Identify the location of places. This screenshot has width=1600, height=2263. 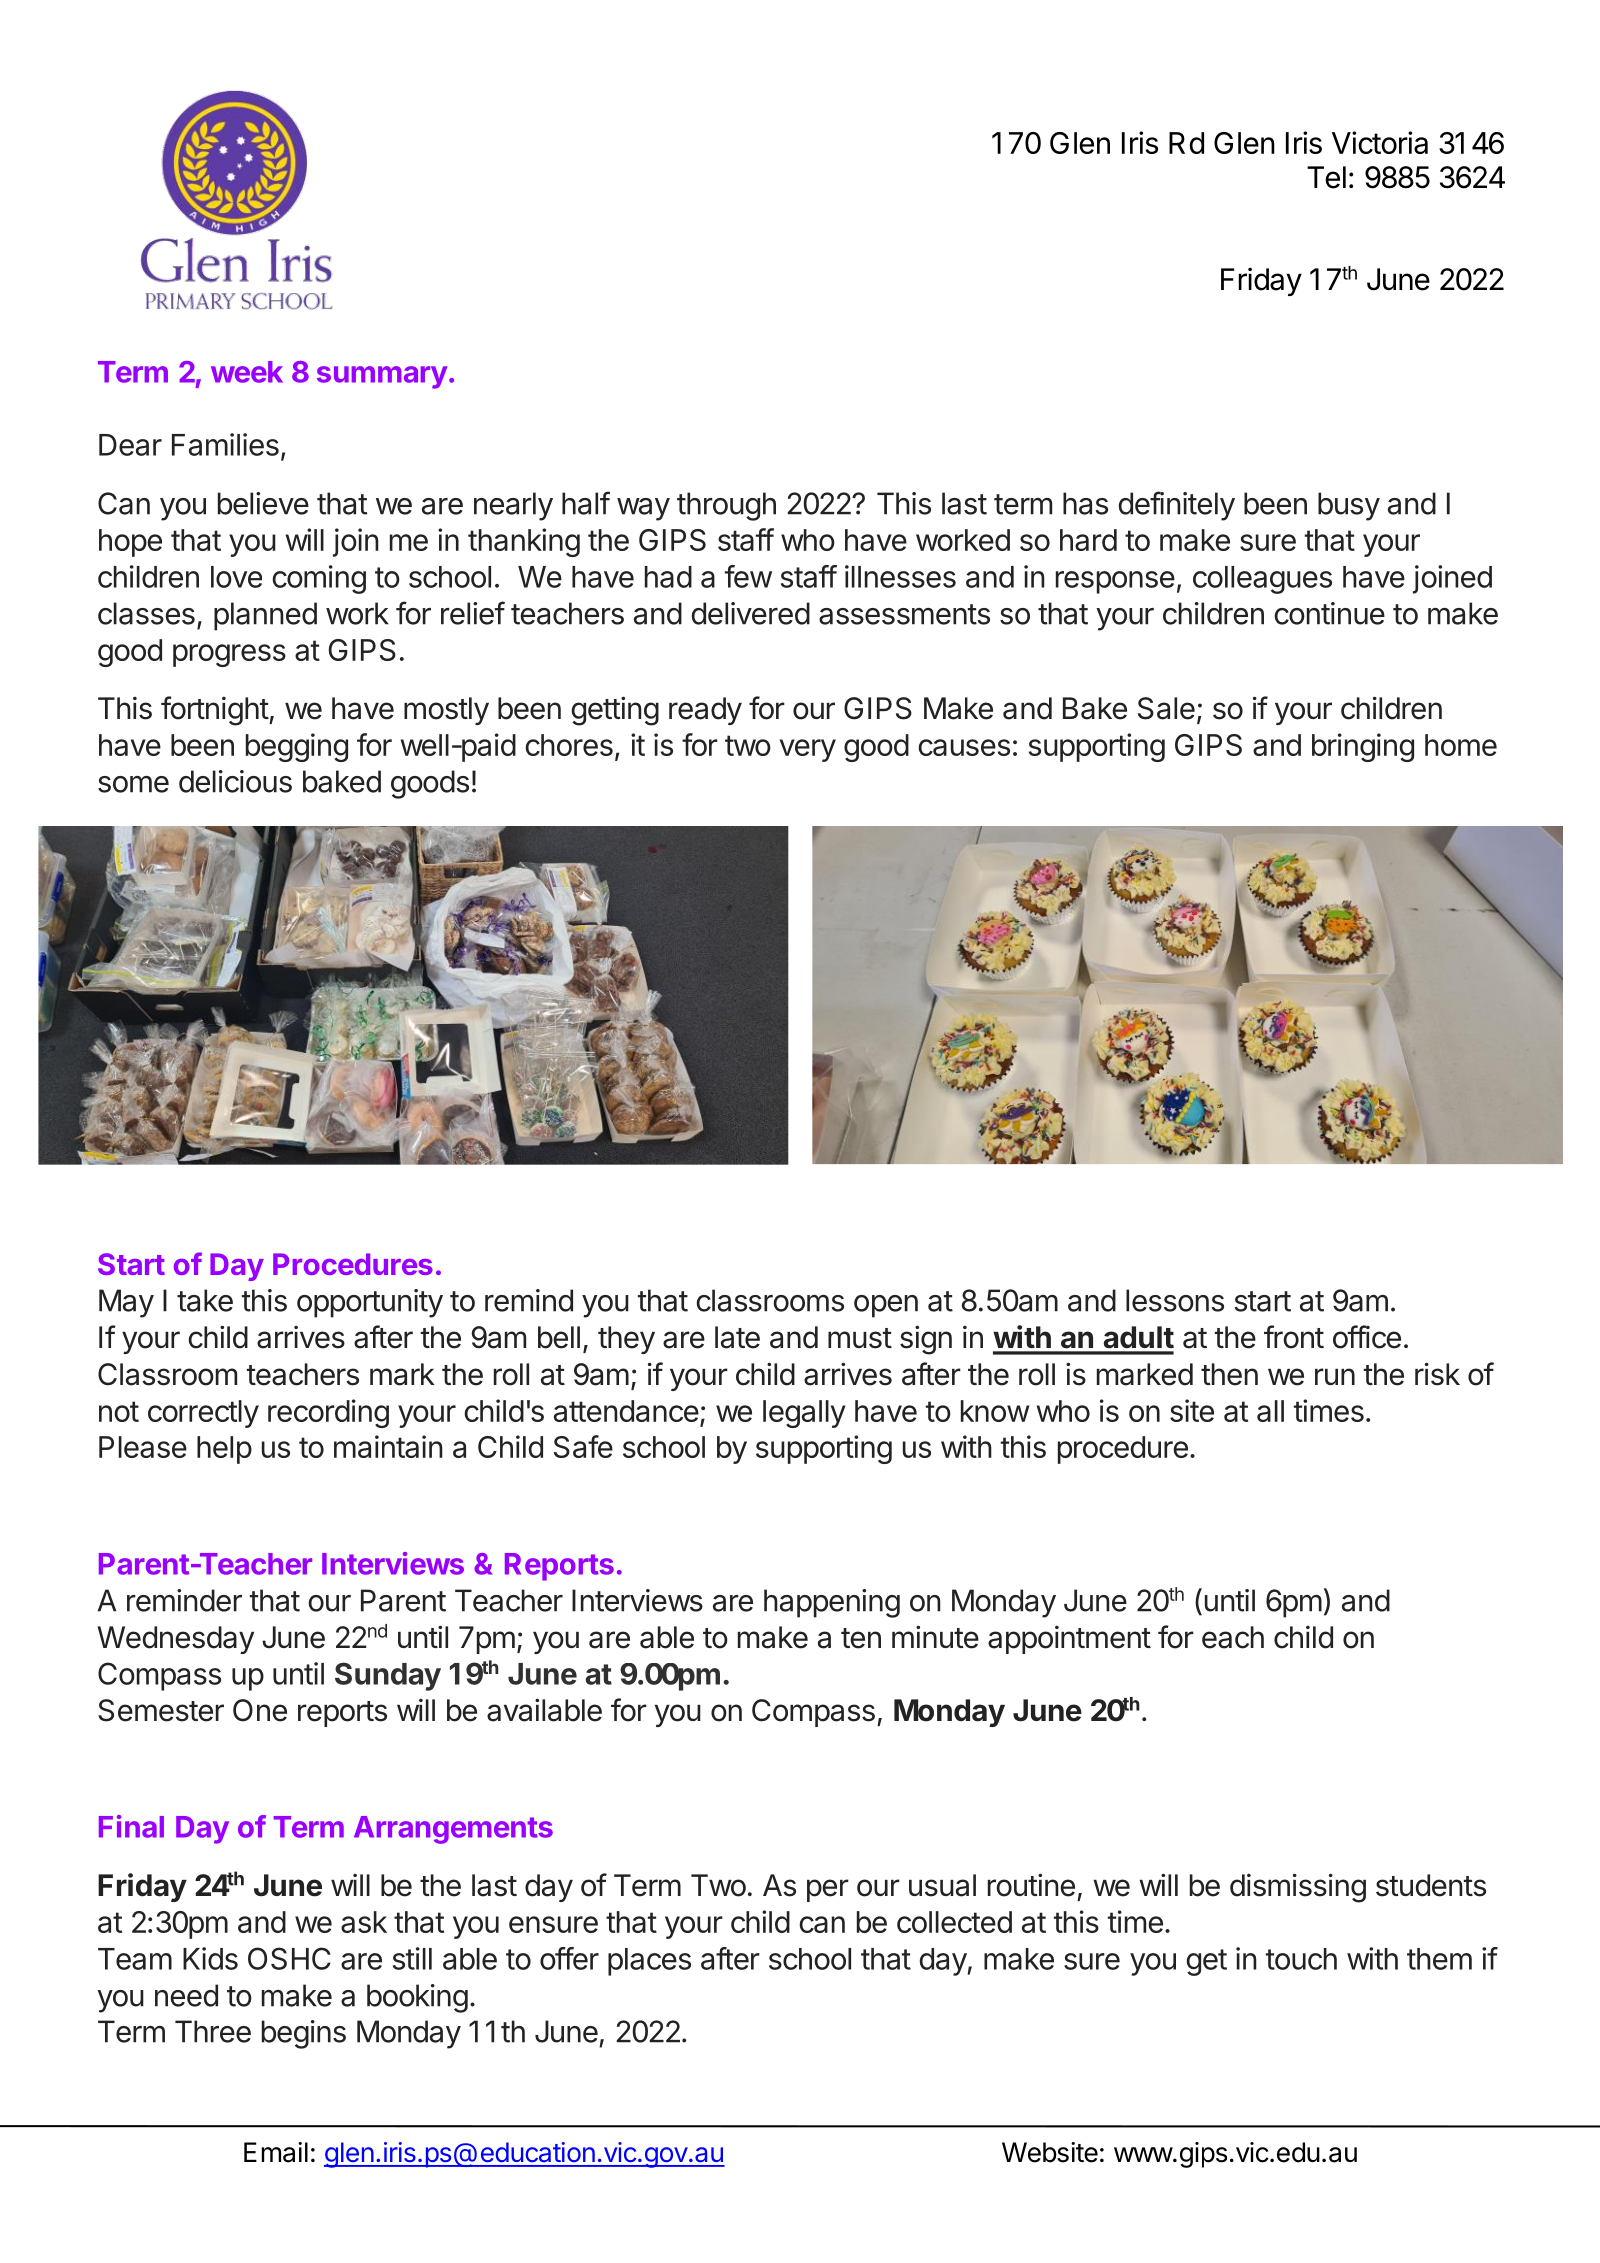
(649, 1962).
